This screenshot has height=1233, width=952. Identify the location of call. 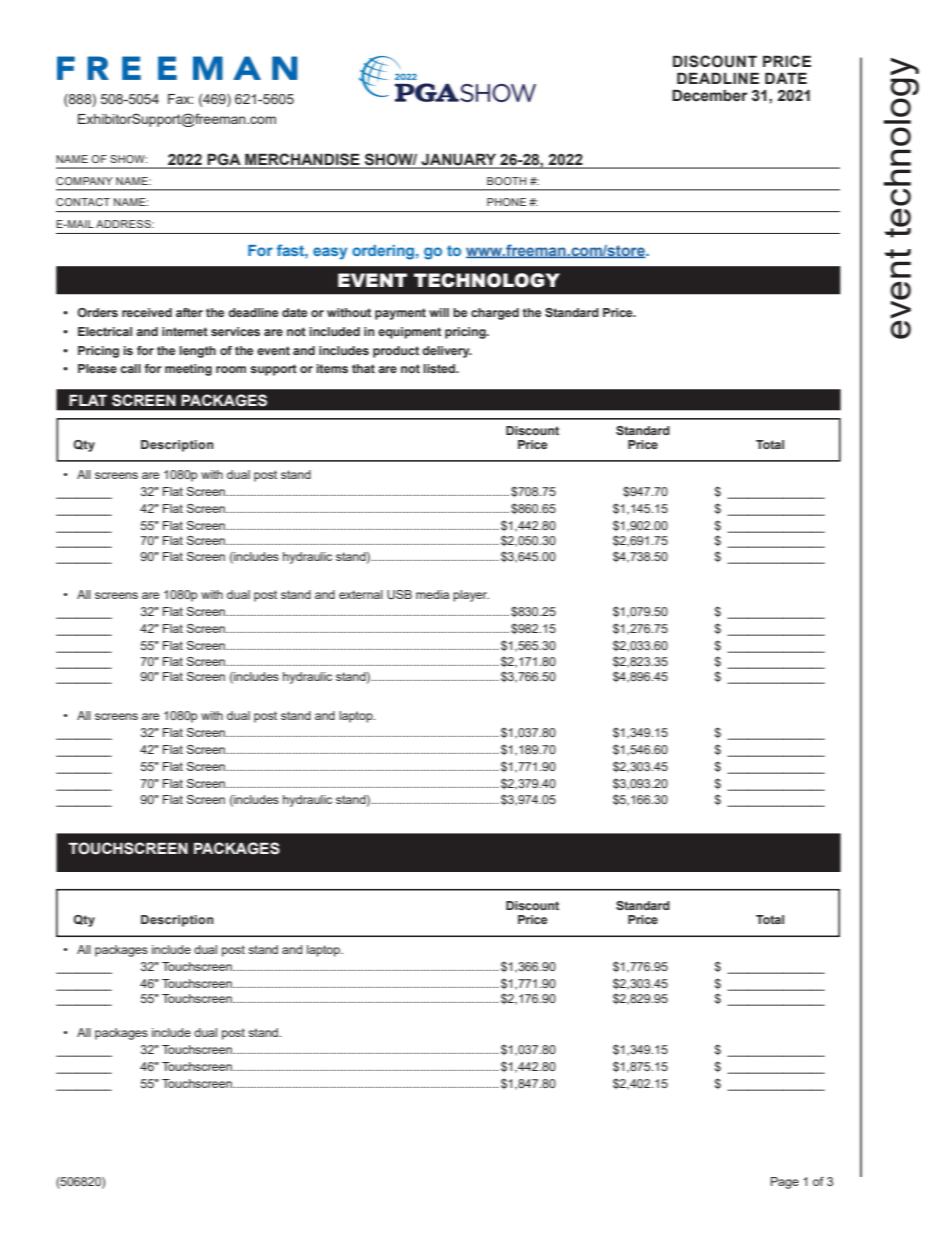
(130, 368).
